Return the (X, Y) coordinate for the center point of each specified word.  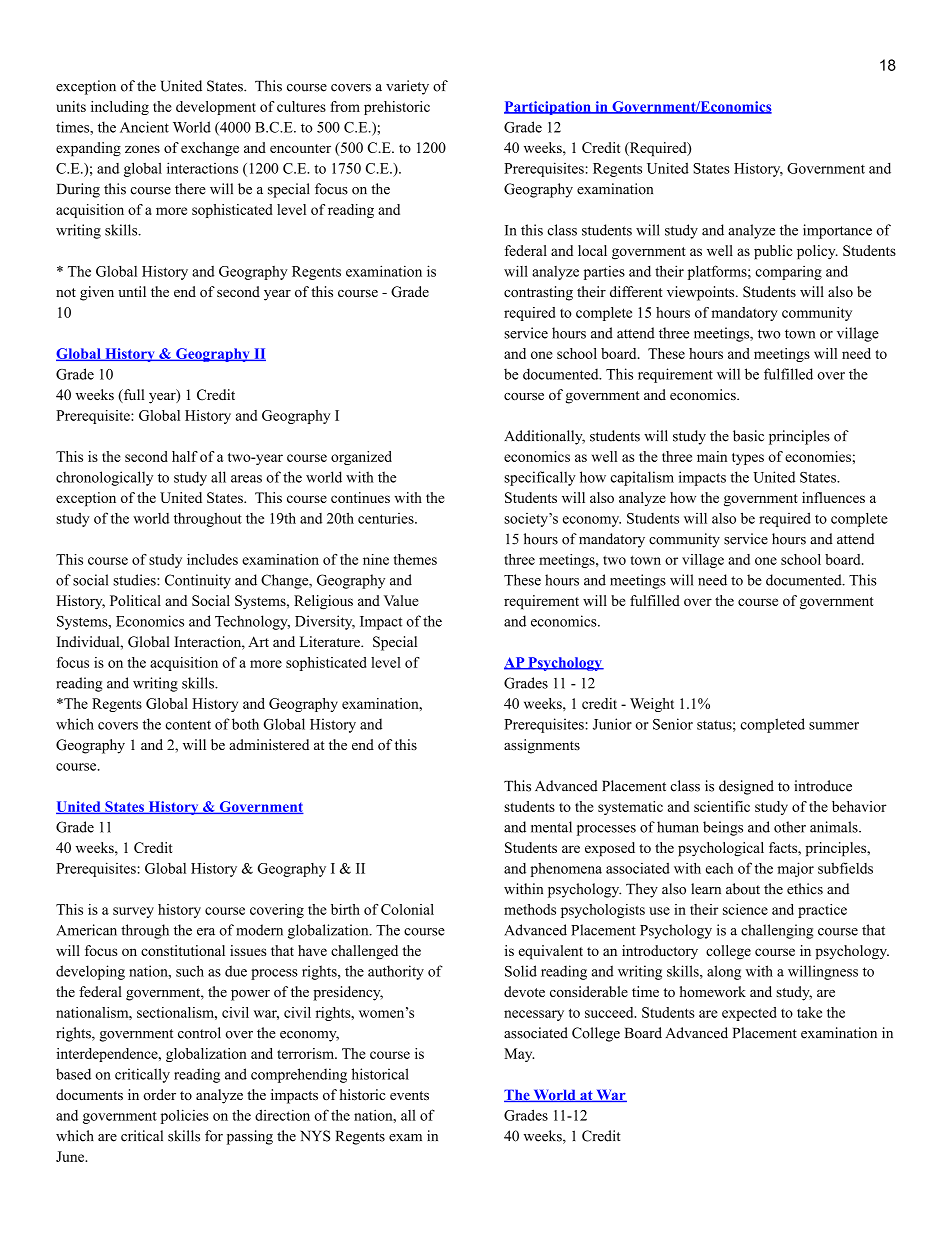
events (409, 1095)
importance (837, 231)
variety (407, 87)
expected (749, 1014)
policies (185, 1116)
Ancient (144, 127)
